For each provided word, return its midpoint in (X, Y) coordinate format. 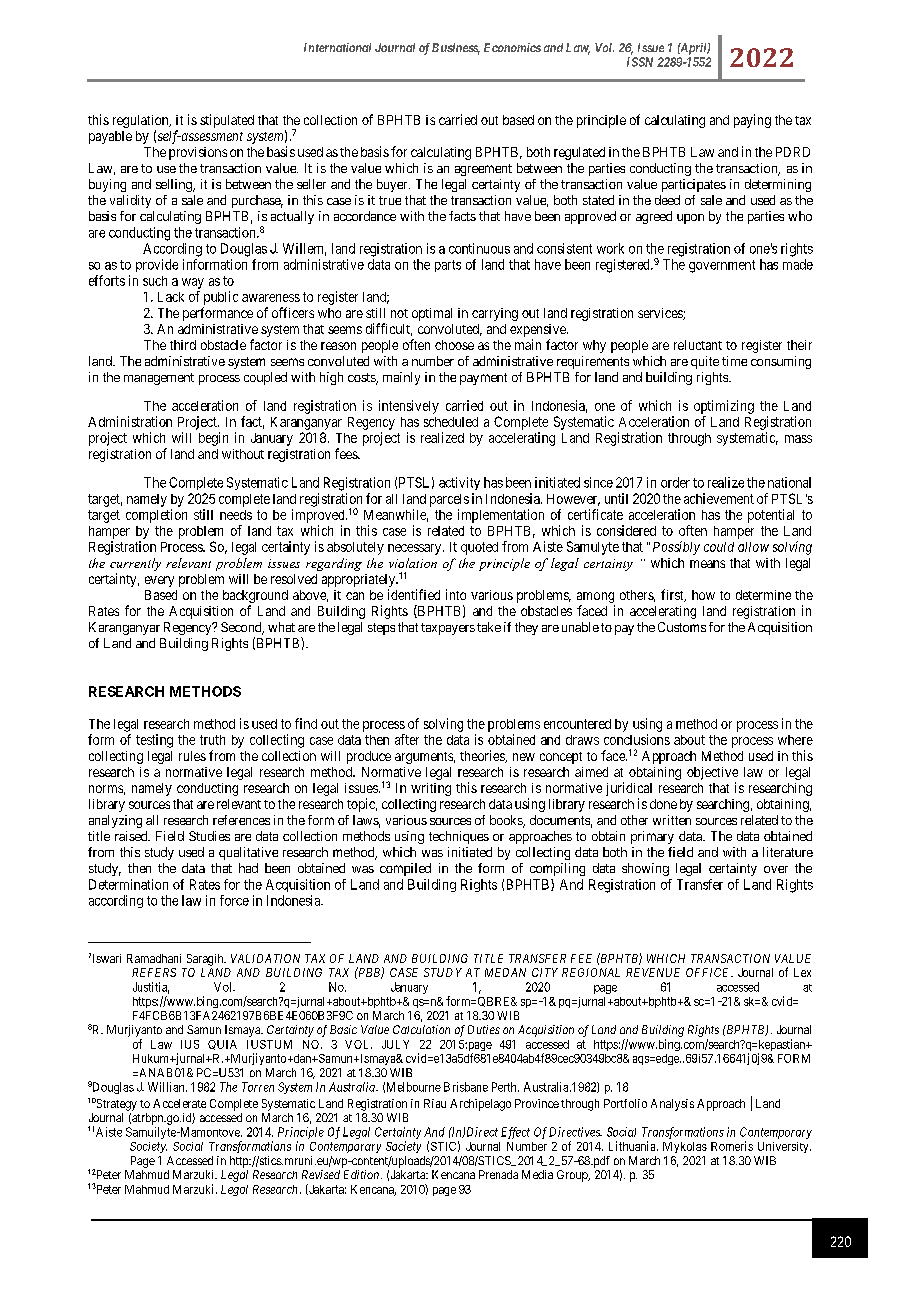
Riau (435, 1103)
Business (456, 49)
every (159, 581)
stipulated (227, 121)
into (456, 594)
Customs (682, 627)
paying (752, 121)
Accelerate (179, 1103)
